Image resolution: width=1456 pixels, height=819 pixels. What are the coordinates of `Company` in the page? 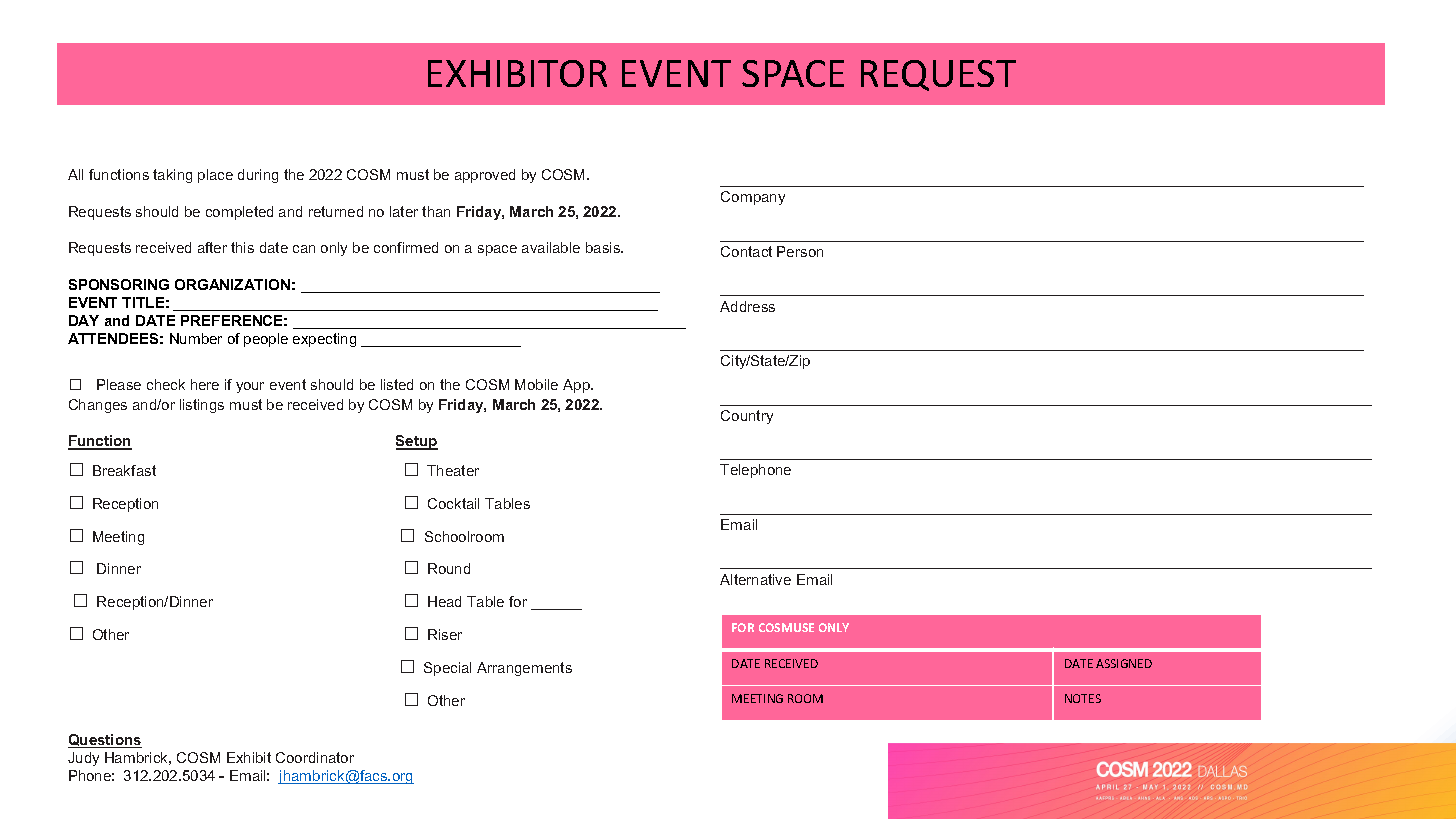 It's located at (753, 198).
